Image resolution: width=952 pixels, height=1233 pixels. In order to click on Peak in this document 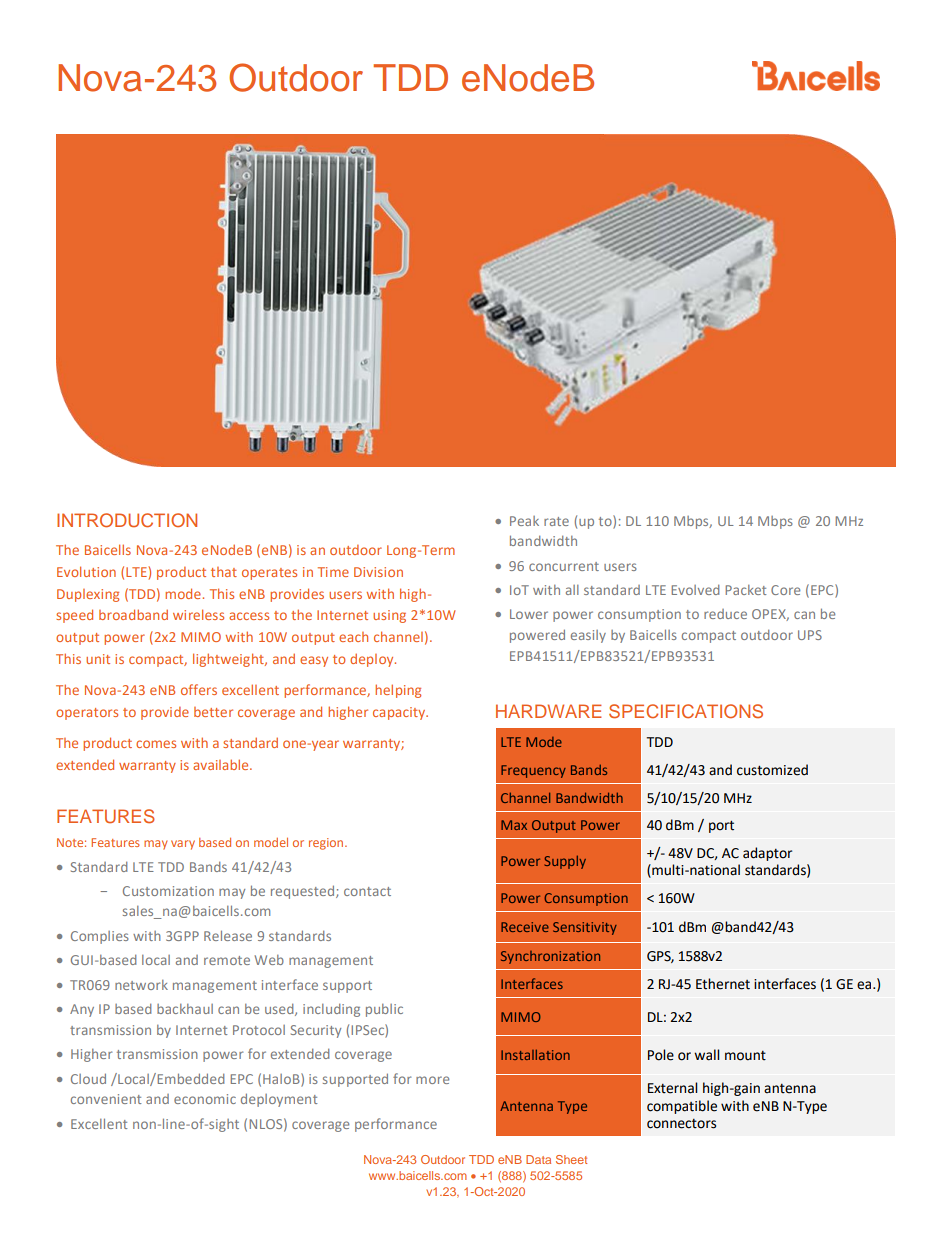, I will do `click(524, 521)`.
